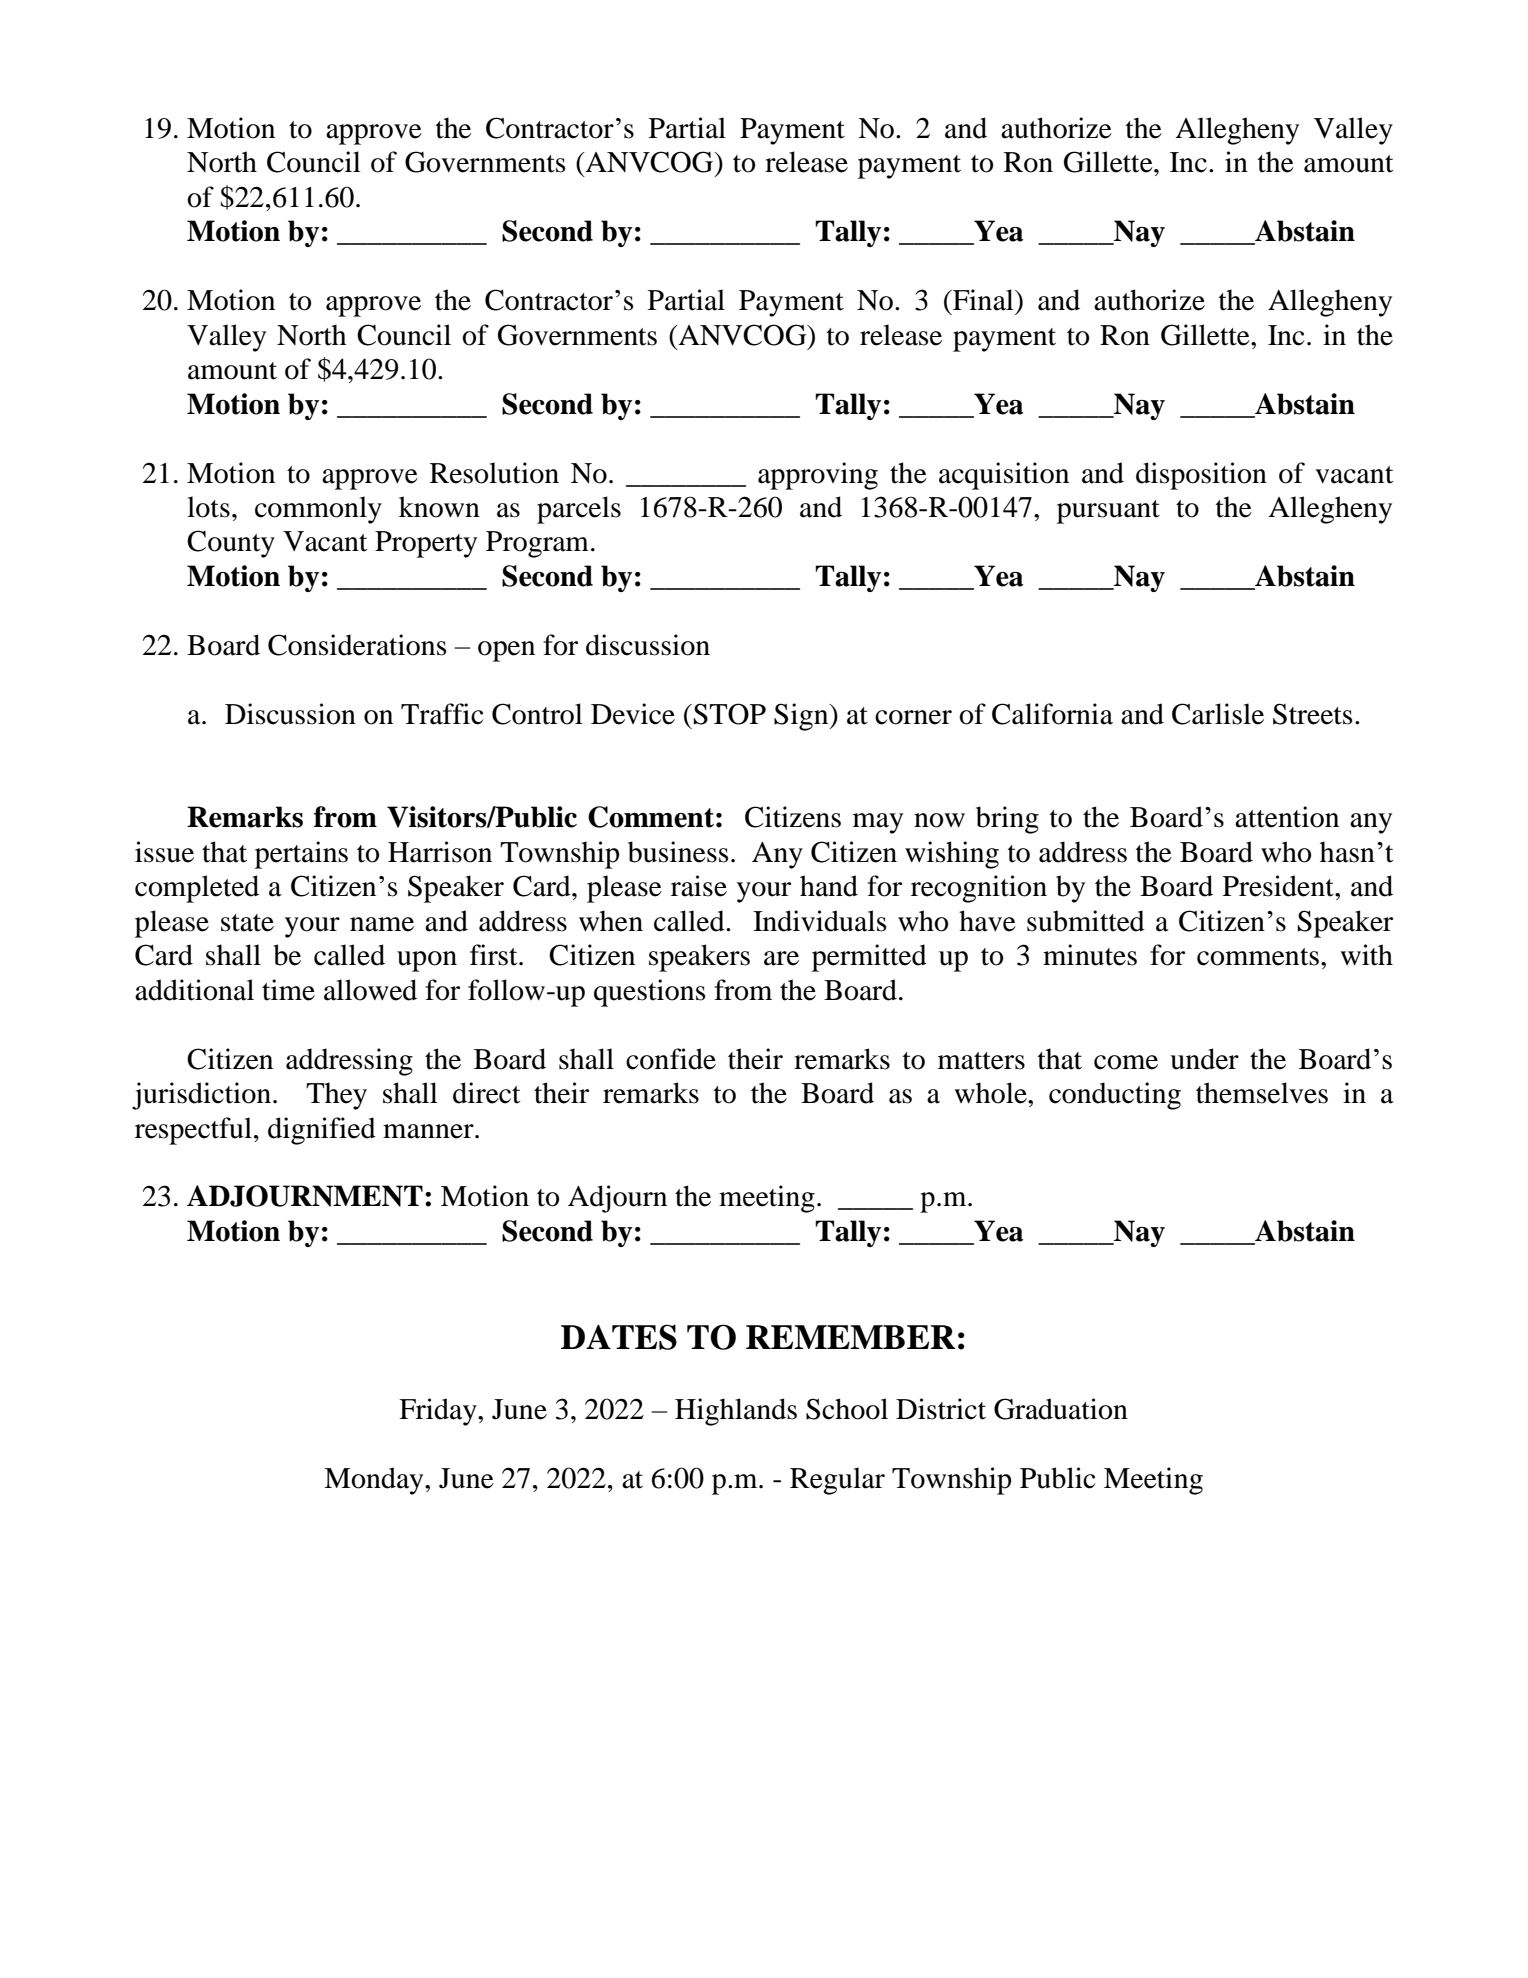  What do you see at coordinates (671, 1059) in the image?
I see `confide` at bounding box center [671, 1059].
